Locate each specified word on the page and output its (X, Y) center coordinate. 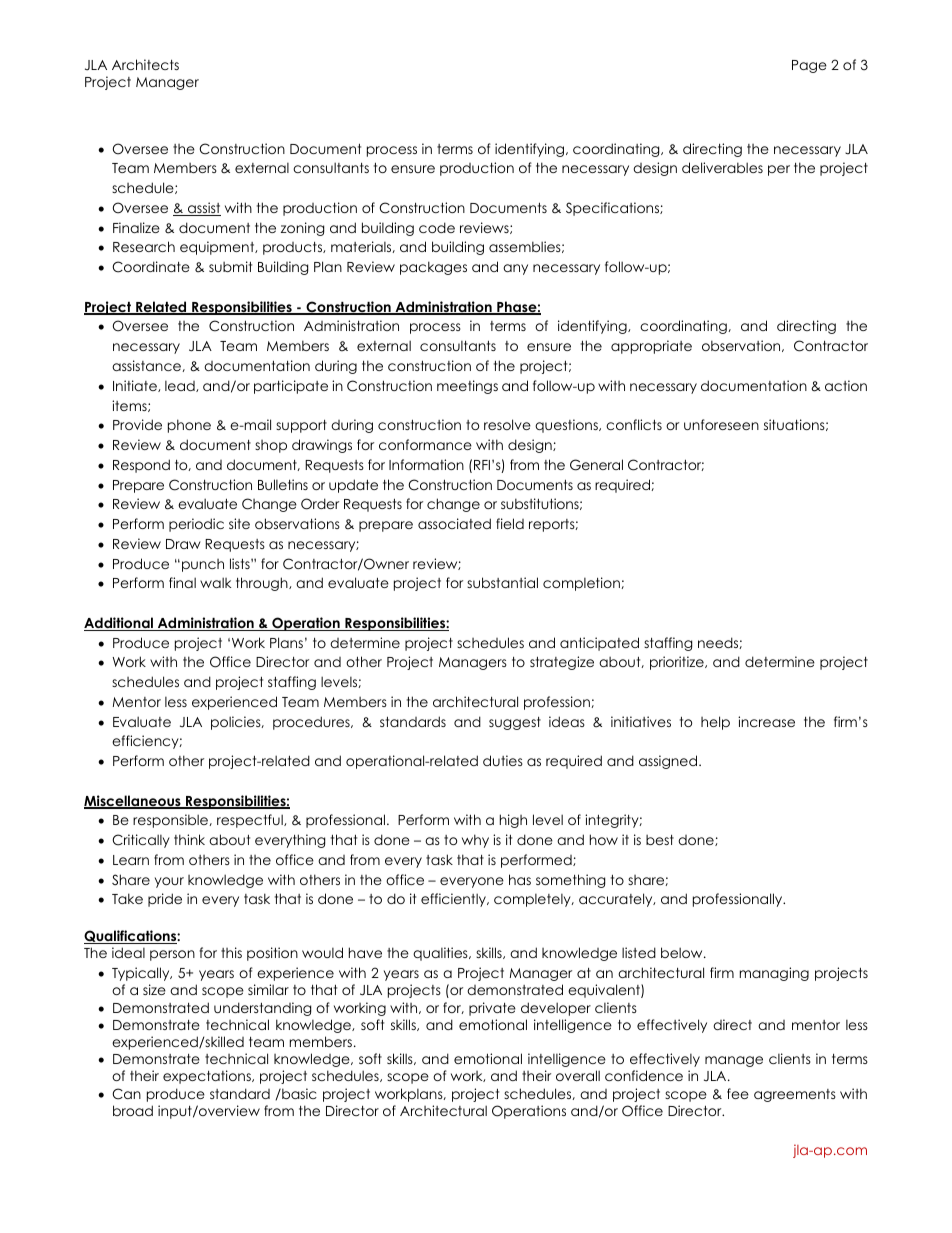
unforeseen (721, 424)
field (510, 523)
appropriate (651, 347)
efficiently (454, 900)
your (169, 882)
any (515, 269)
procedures (312, 723)
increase (766, 721)
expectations (208, 1077)
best (660, 840)
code (437, 227)
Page (809, 66)
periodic (196, 525)
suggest (515, 723)
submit (230, 266)
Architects (145, 64)
